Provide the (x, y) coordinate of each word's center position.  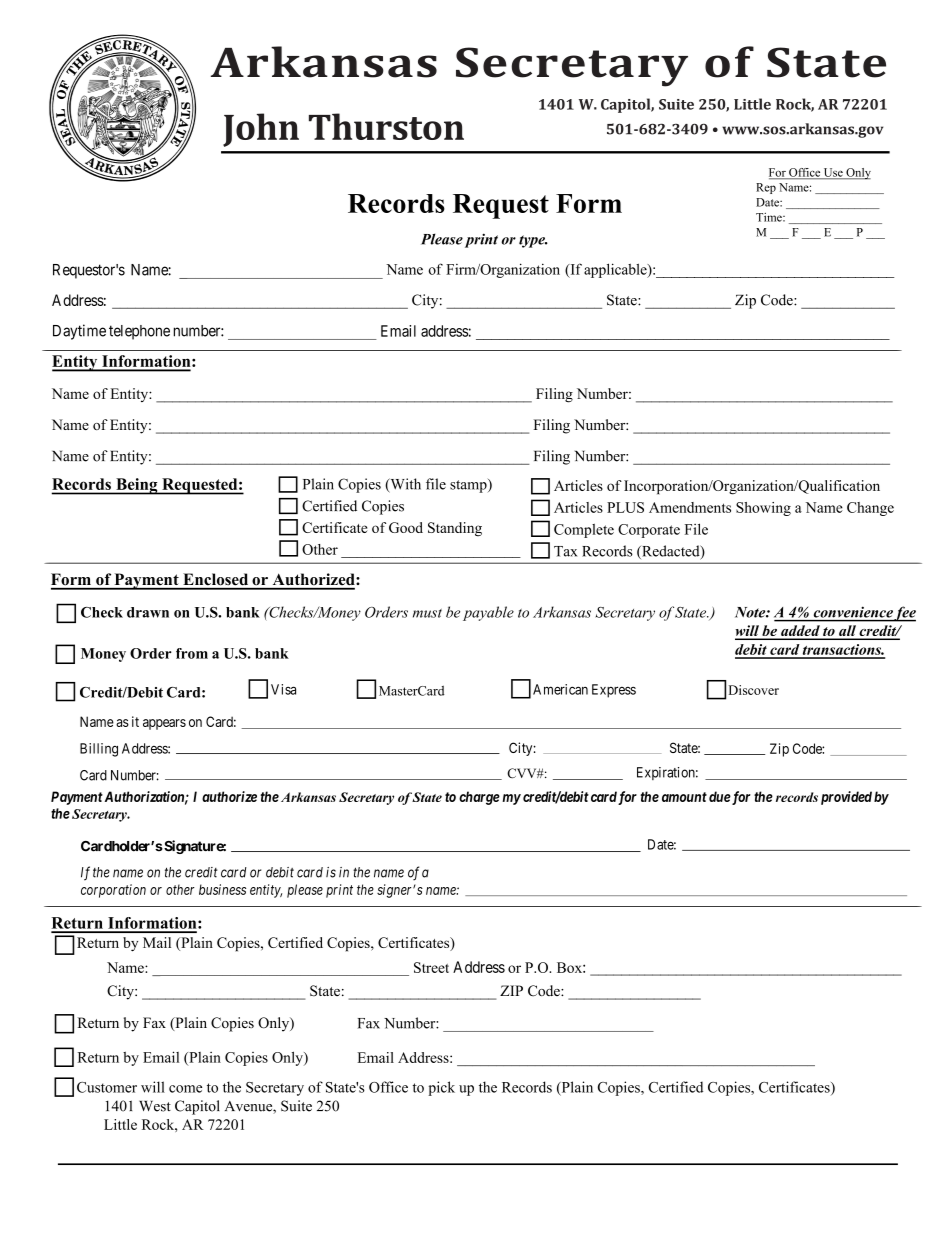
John (261, 130)
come (185, 1089)
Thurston (386, 126)
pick (441, 1088)
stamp (469, 486)
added (800, 632)
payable (488, 613)
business (222, 889)
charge (479, 798)
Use (833, 173)
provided (846, 798)
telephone (139, 332)
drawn (148, 612)
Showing (763, 509)
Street (431, 967)
